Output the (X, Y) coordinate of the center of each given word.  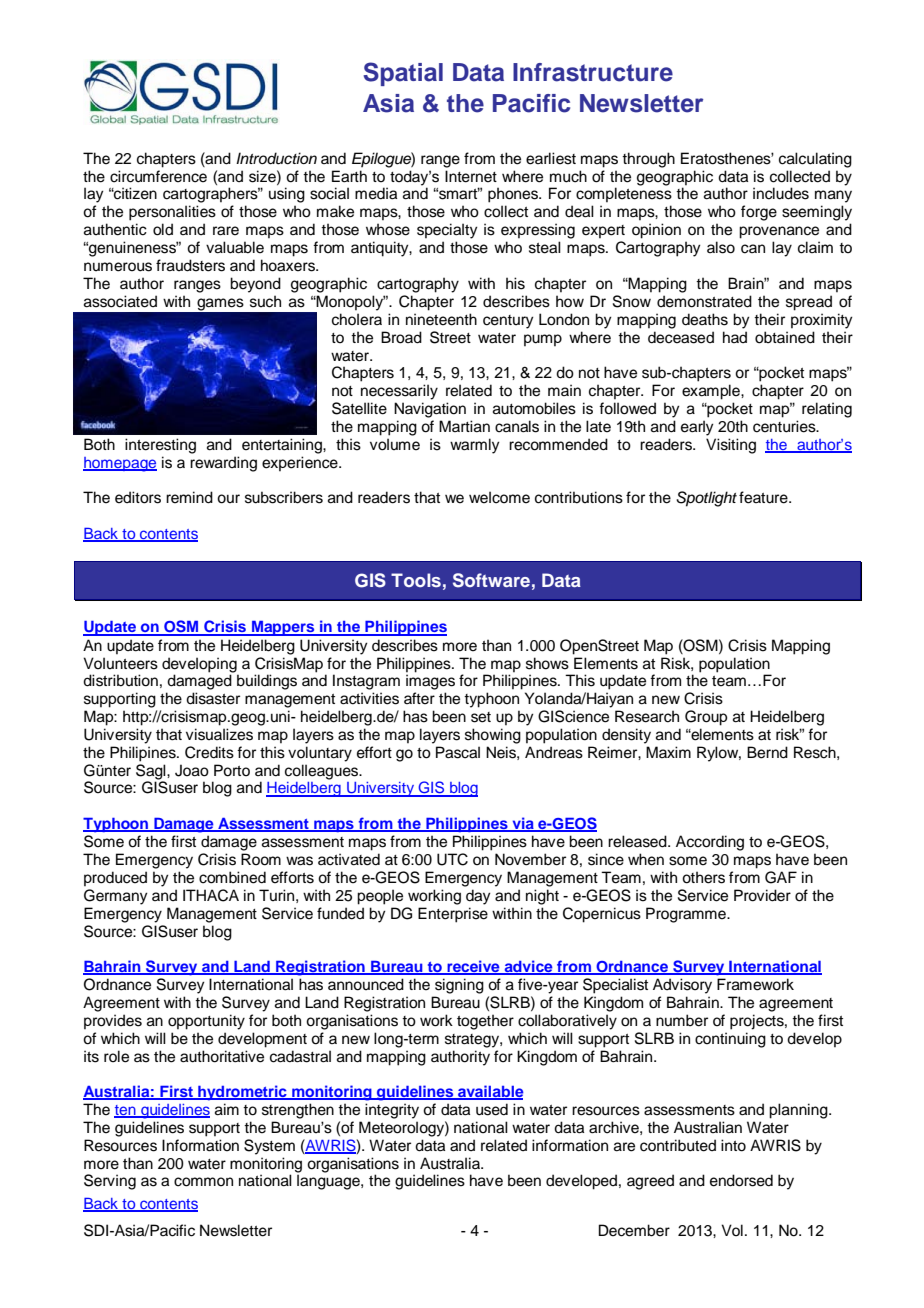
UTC (452, 859)
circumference (158, 176)
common (203, 1182)
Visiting (731, 446)
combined (232, 877)
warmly (475, 446)
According (710, 843)
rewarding (223, 464)
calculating (815, 160)
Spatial (403, 74)
